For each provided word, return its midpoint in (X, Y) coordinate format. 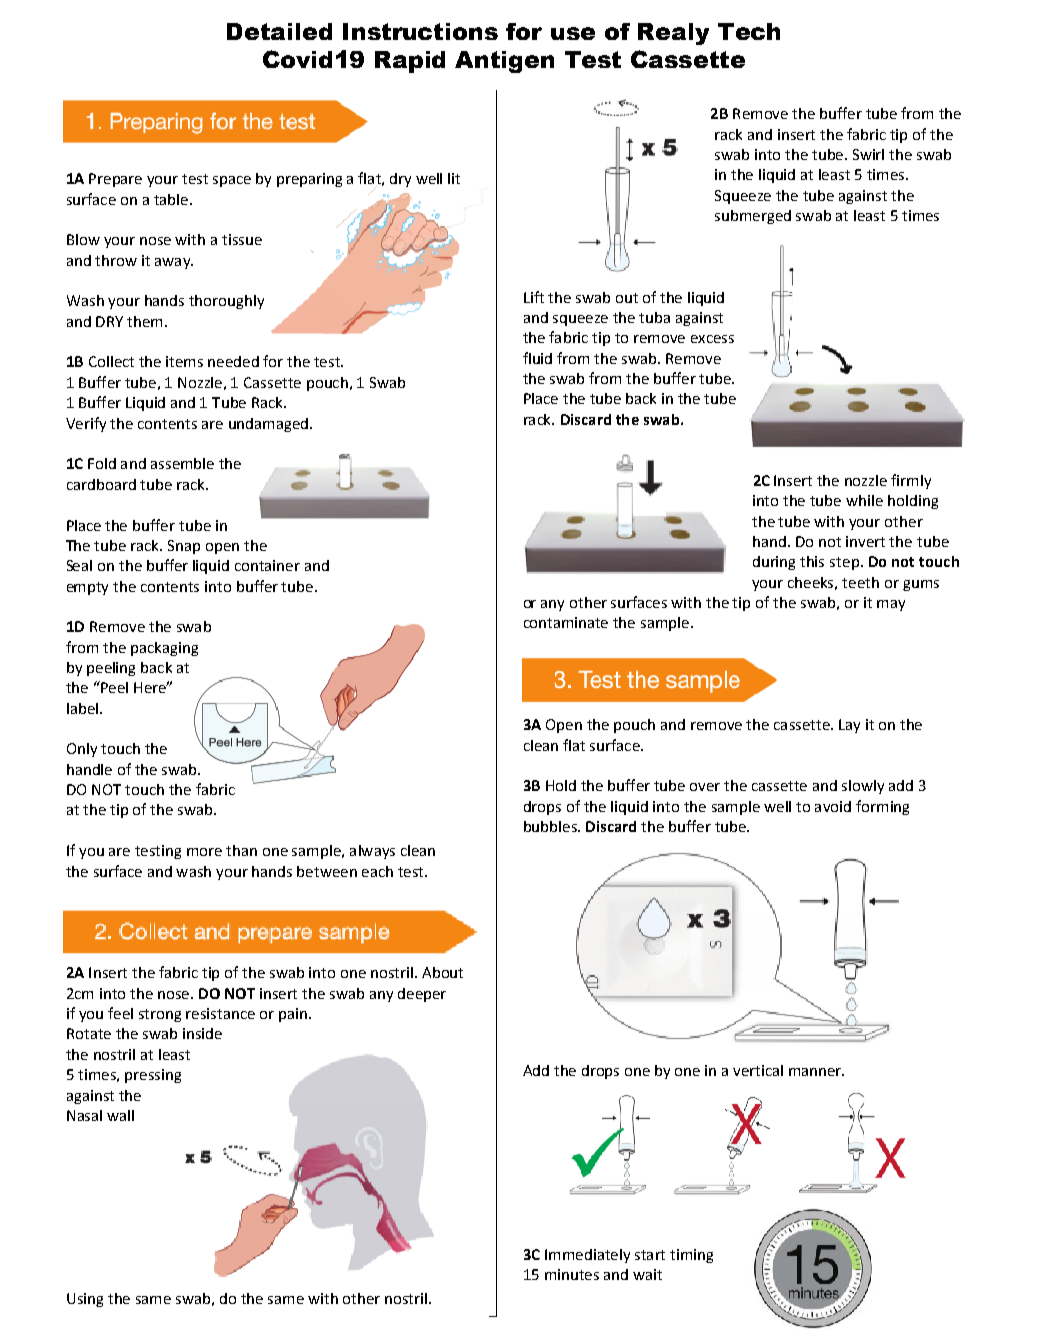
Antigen (504, 62)
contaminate (566, 622)
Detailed (279, 31)
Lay (849, 726)
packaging (164, 649)
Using (85, 1300)
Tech (749, 31)
